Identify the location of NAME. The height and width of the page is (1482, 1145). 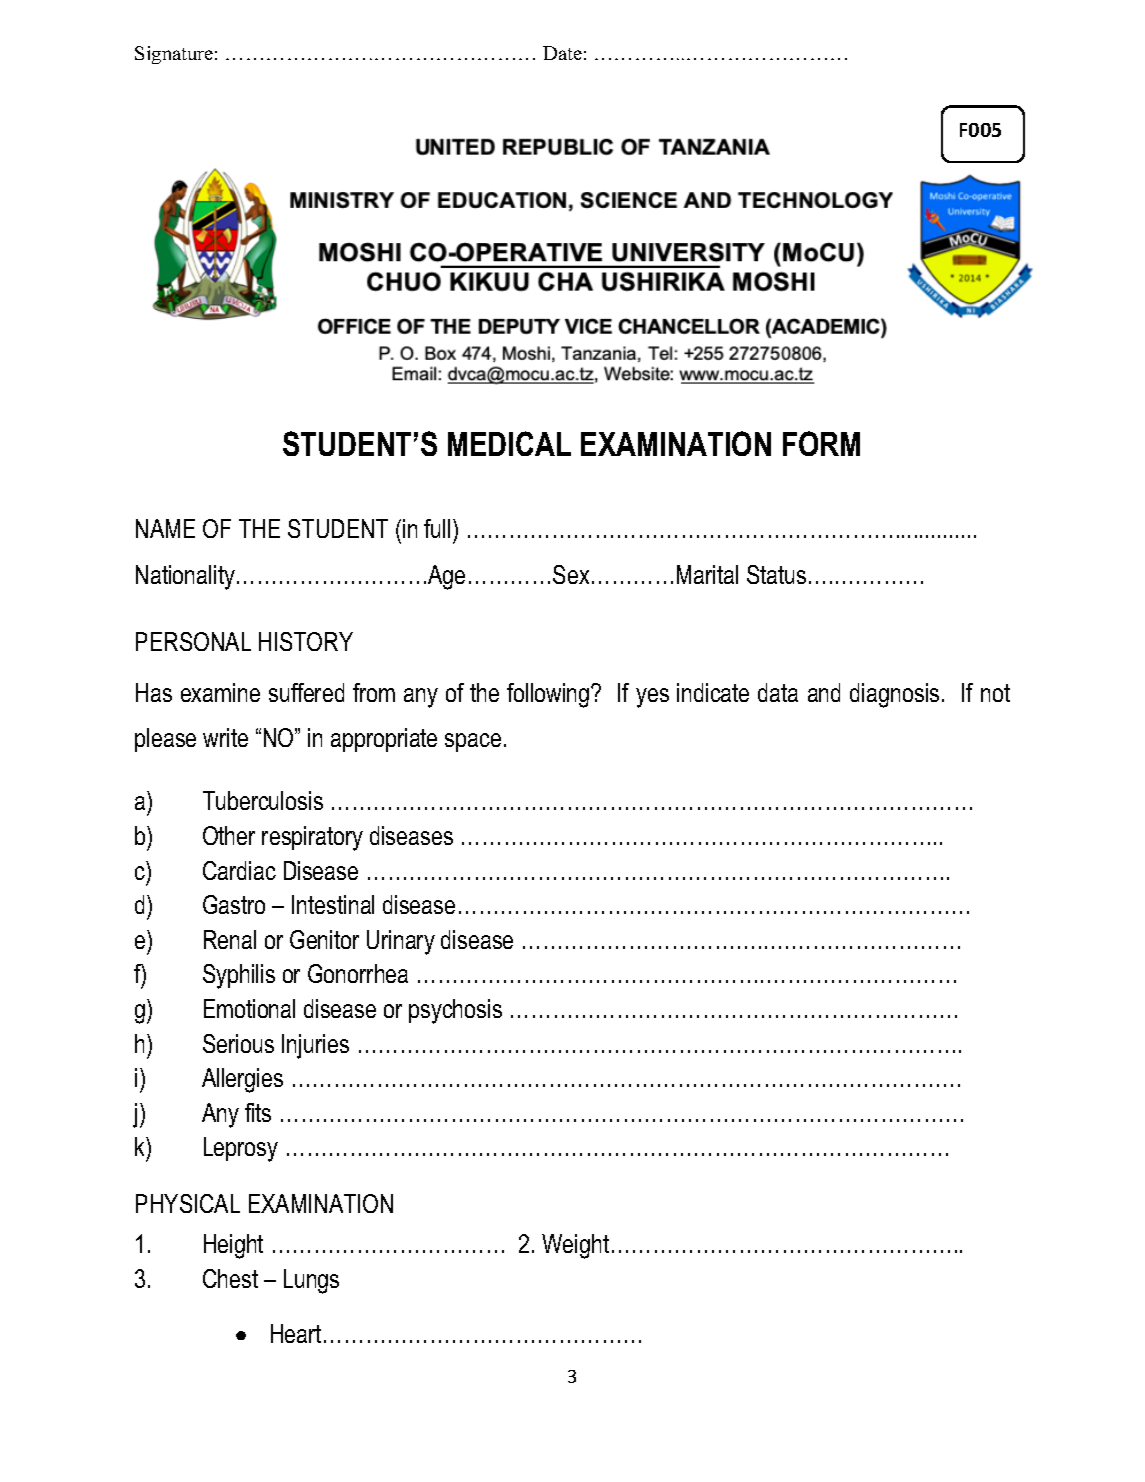
(165, 528).
